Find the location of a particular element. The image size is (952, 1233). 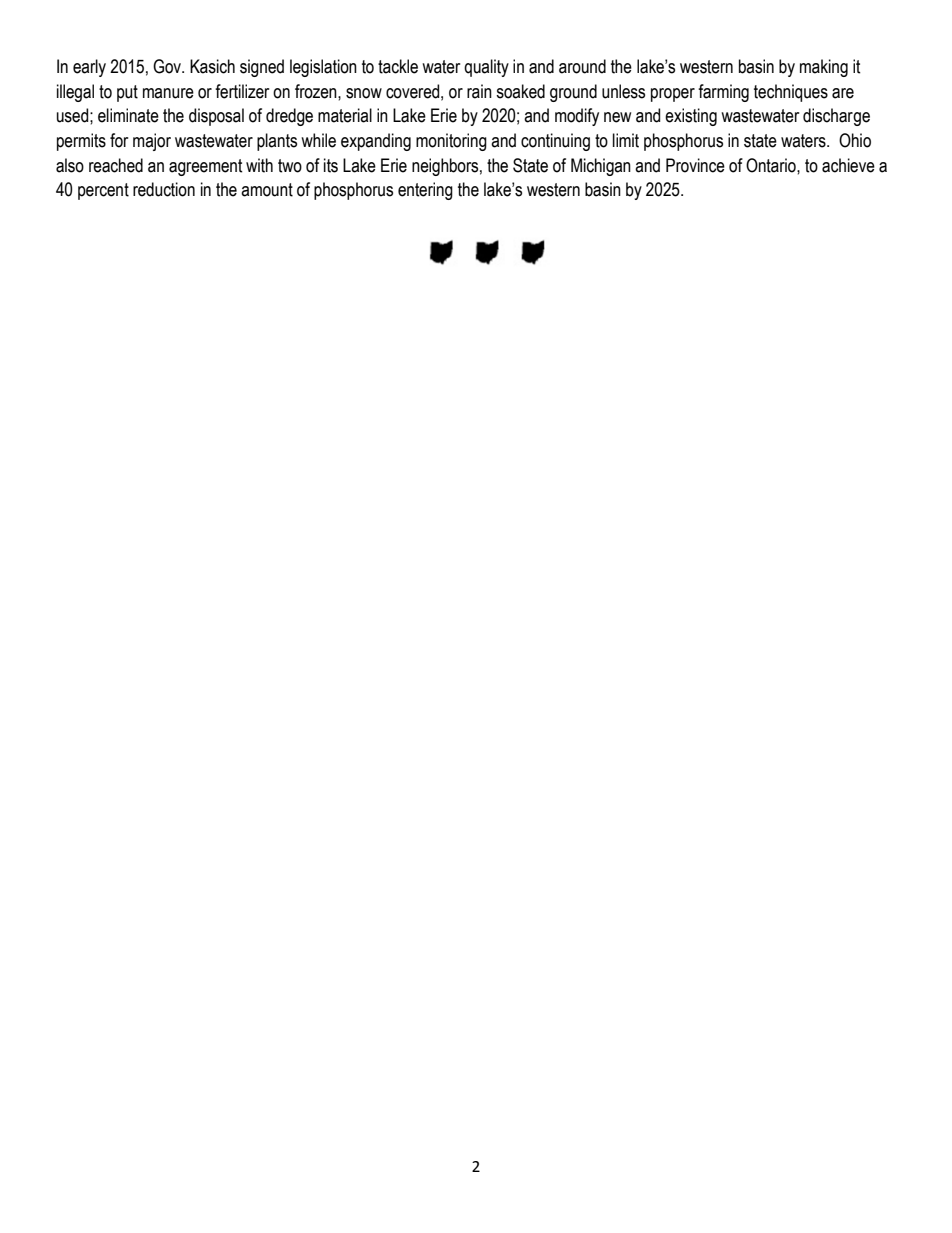

reduction is located at coordinates (164, 189).
